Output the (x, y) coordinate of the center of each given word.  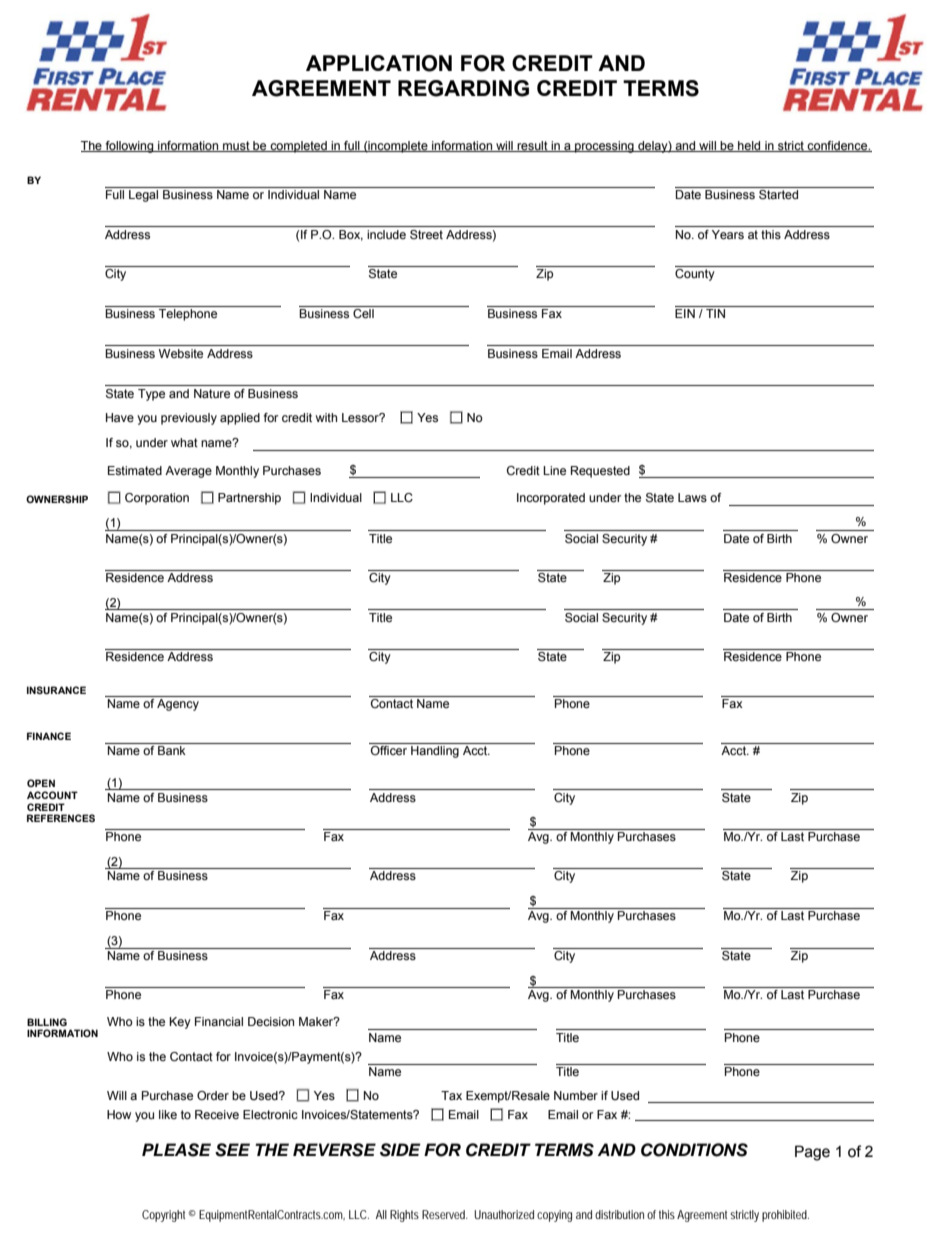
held (749, 146)
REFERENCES (61, 818)
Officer (389, 749)
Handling (435, 752)
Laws (692, 497)
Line (554, 470)
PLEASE (176, 1150)
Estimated (135, 470)
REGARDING (463, 88)
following (129, 147)
